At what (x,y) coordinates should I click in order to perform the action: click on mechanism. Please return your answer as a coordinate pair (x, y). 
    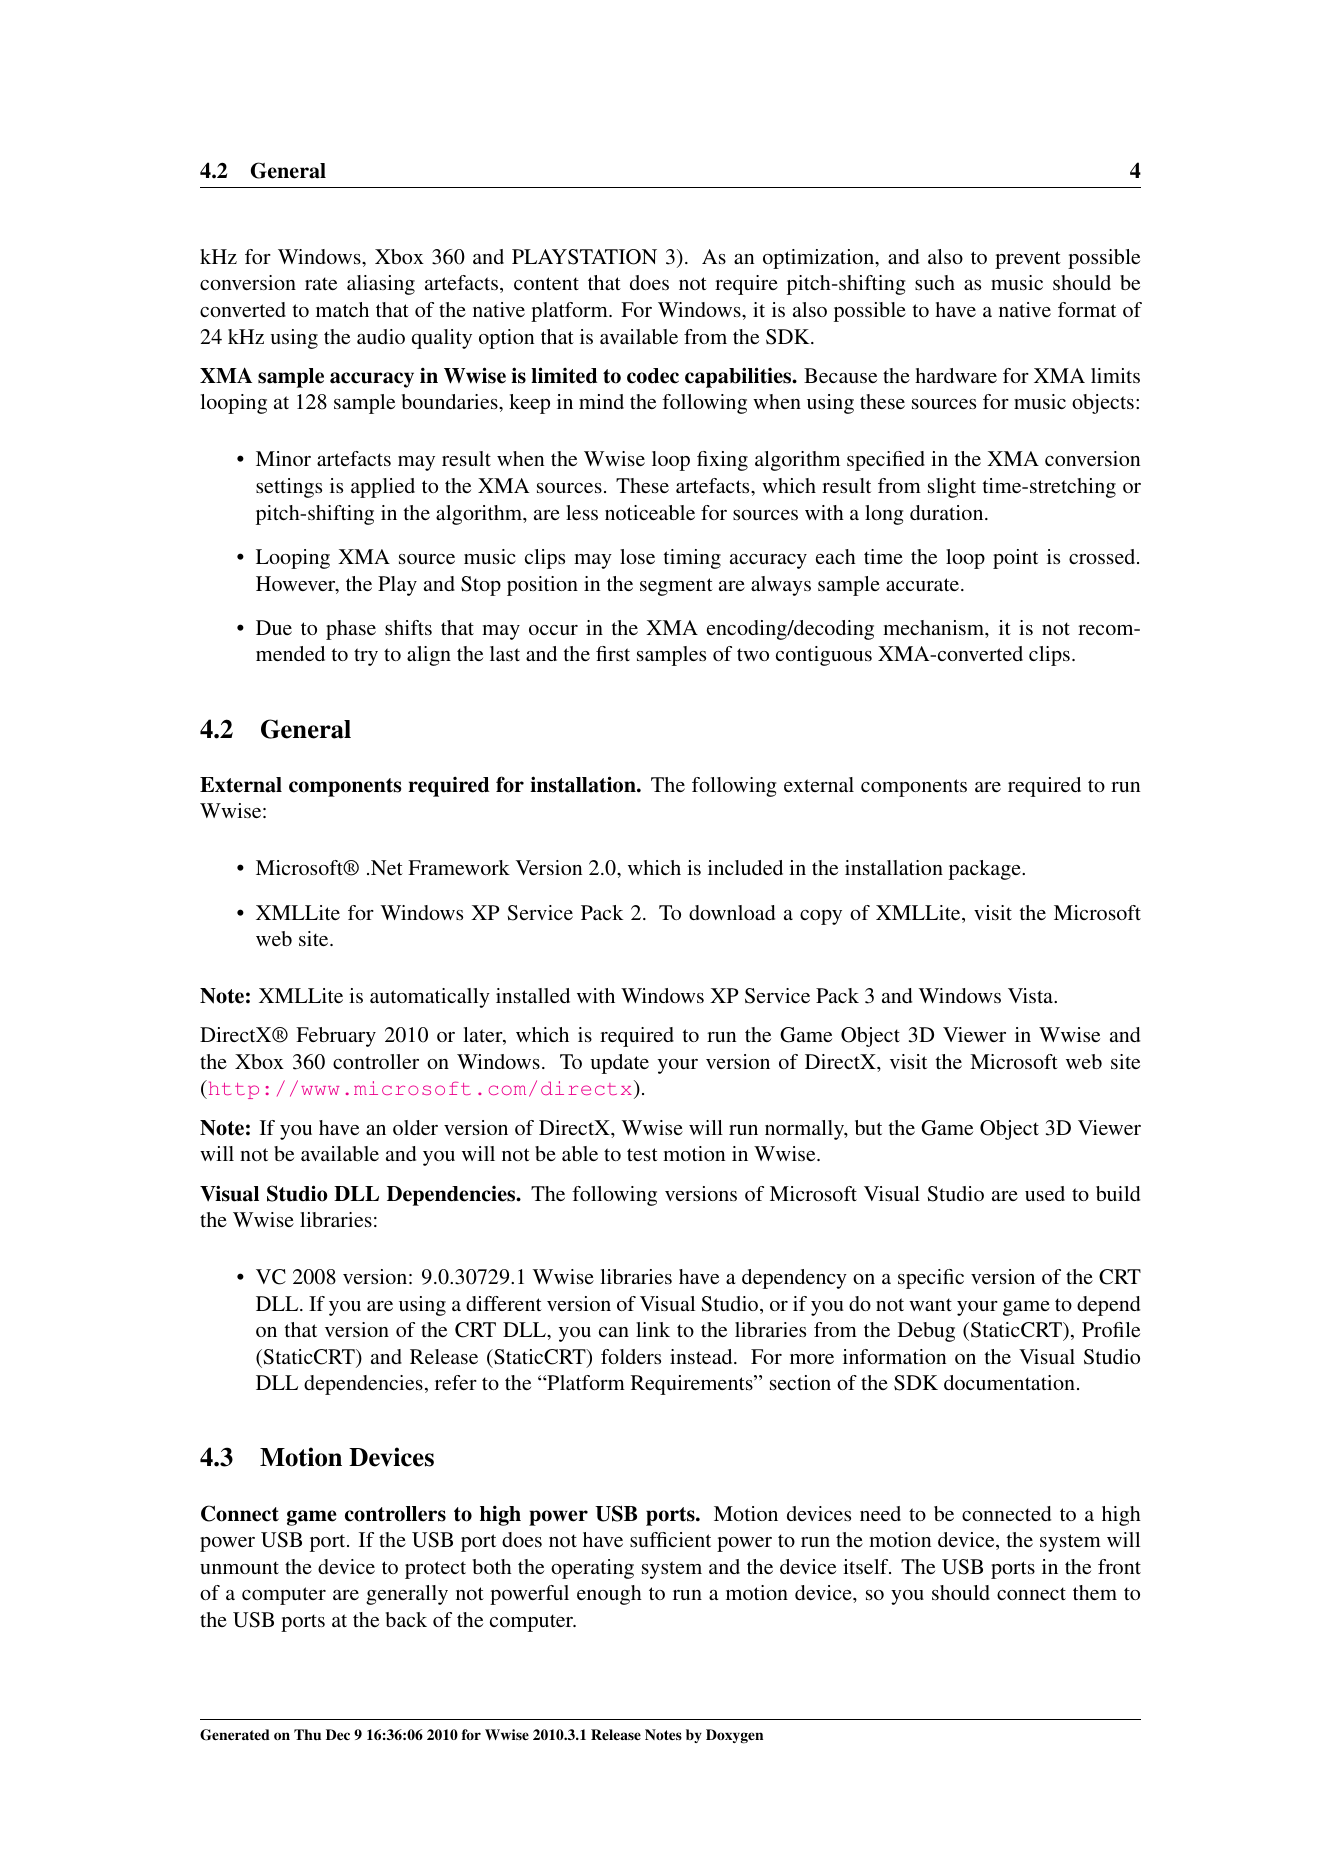
    Looking at the image, I should click on (934, 627).
